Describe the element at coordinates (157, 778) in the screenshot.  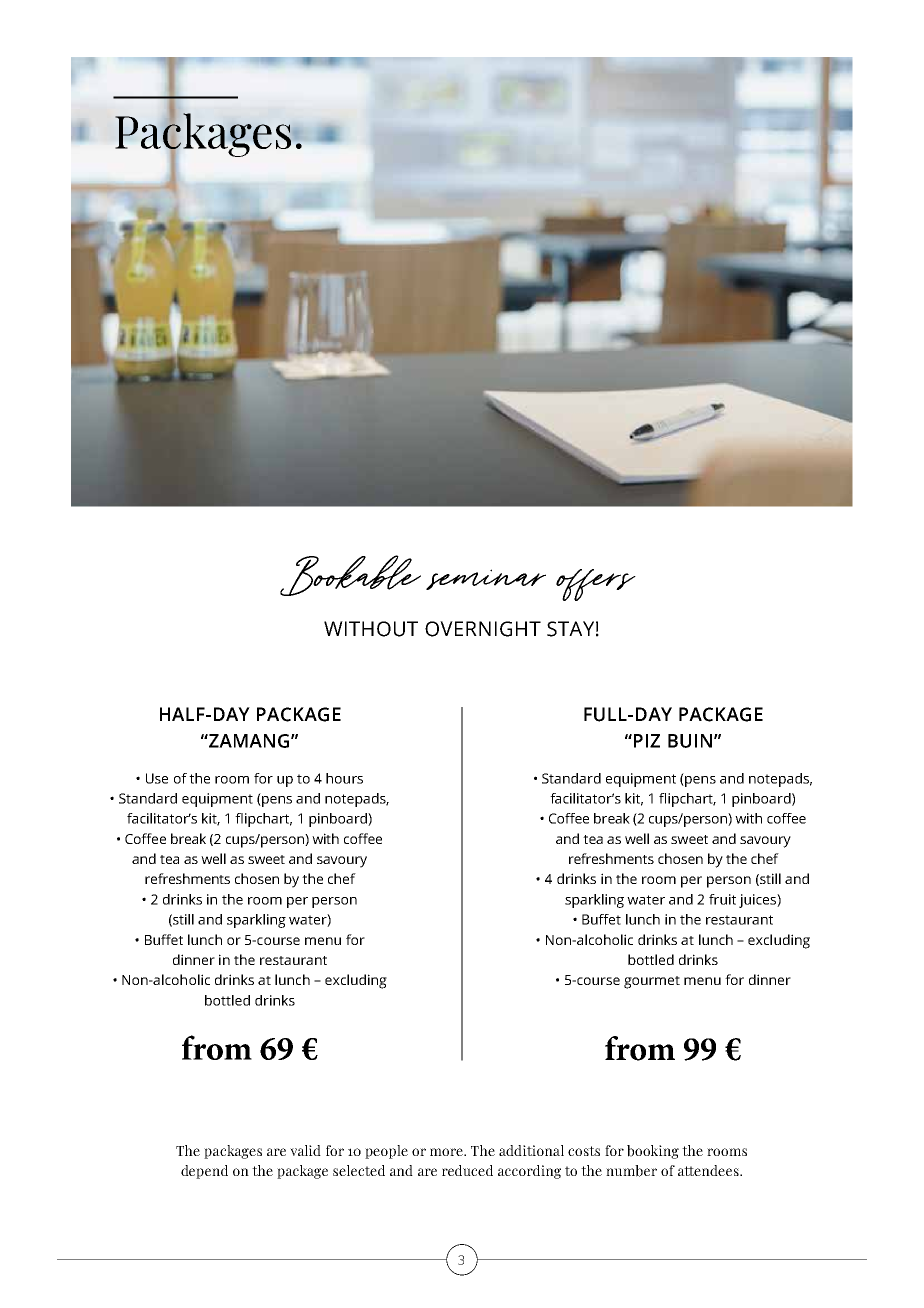
I see `Use` at that location.
